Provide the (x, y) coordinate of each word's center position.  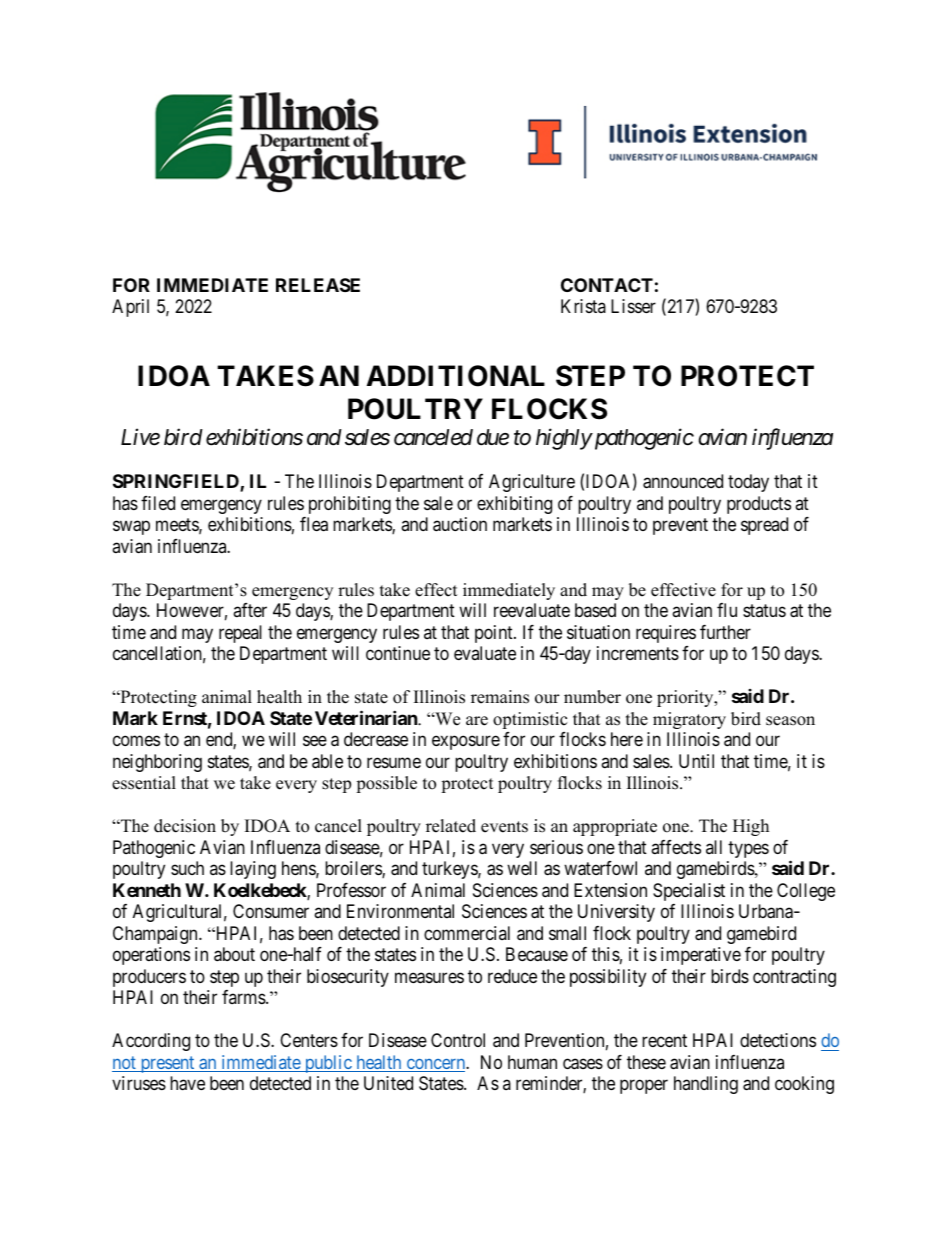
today (748, 483)
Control (458, 1040)
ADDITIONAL (456, 376)
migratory (689, 720)
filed (158, 503)
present (167, 1064)
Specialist (689, 892)
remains (500, 697)
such (187, 868)
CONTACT (607, 285)
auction (460, 524)
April (130, 308)
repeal (240, 634)
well (522, 868)
